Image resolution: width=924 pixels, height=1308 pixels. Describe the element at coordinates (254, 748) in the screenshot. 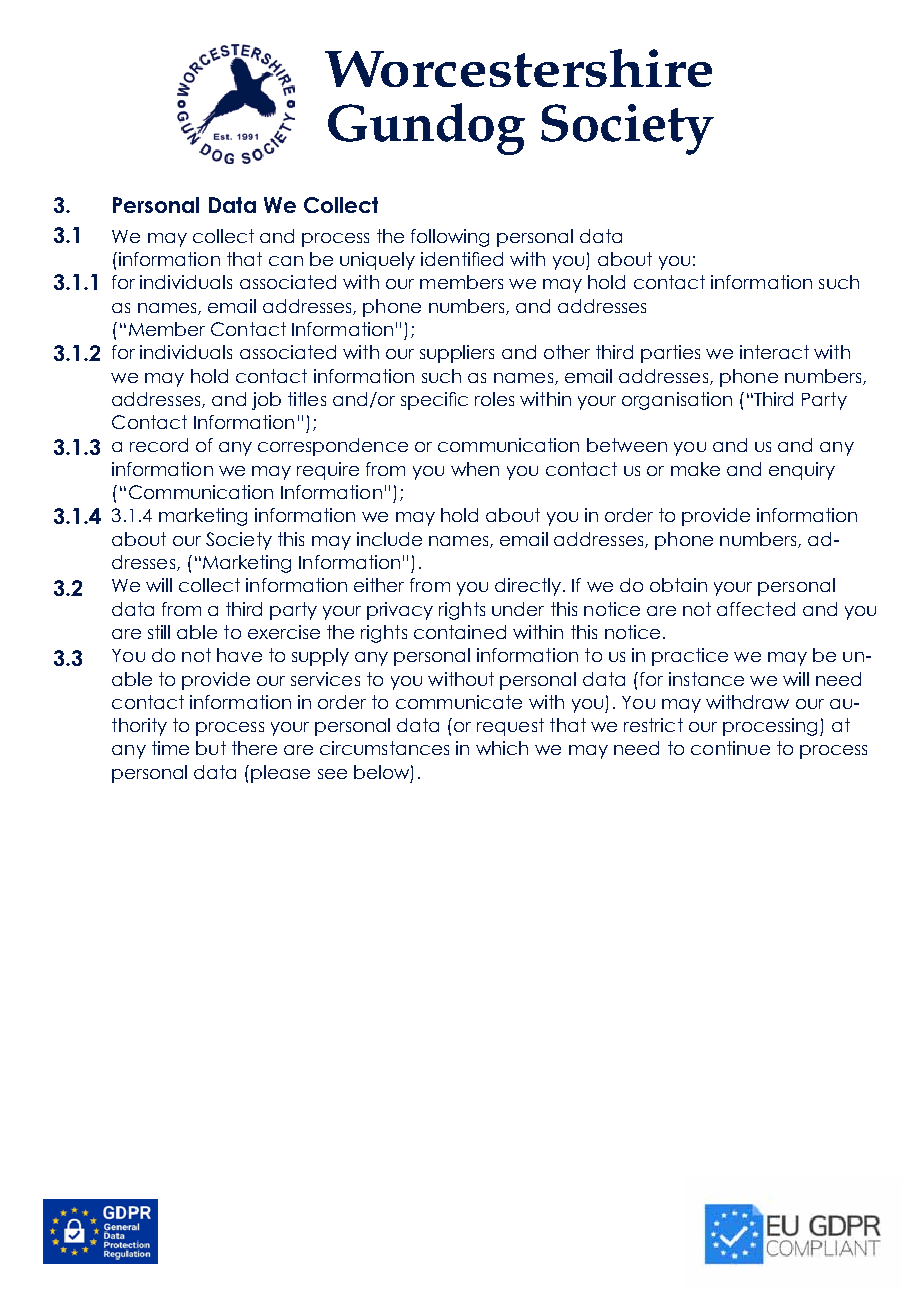

I see `there` at that location.
